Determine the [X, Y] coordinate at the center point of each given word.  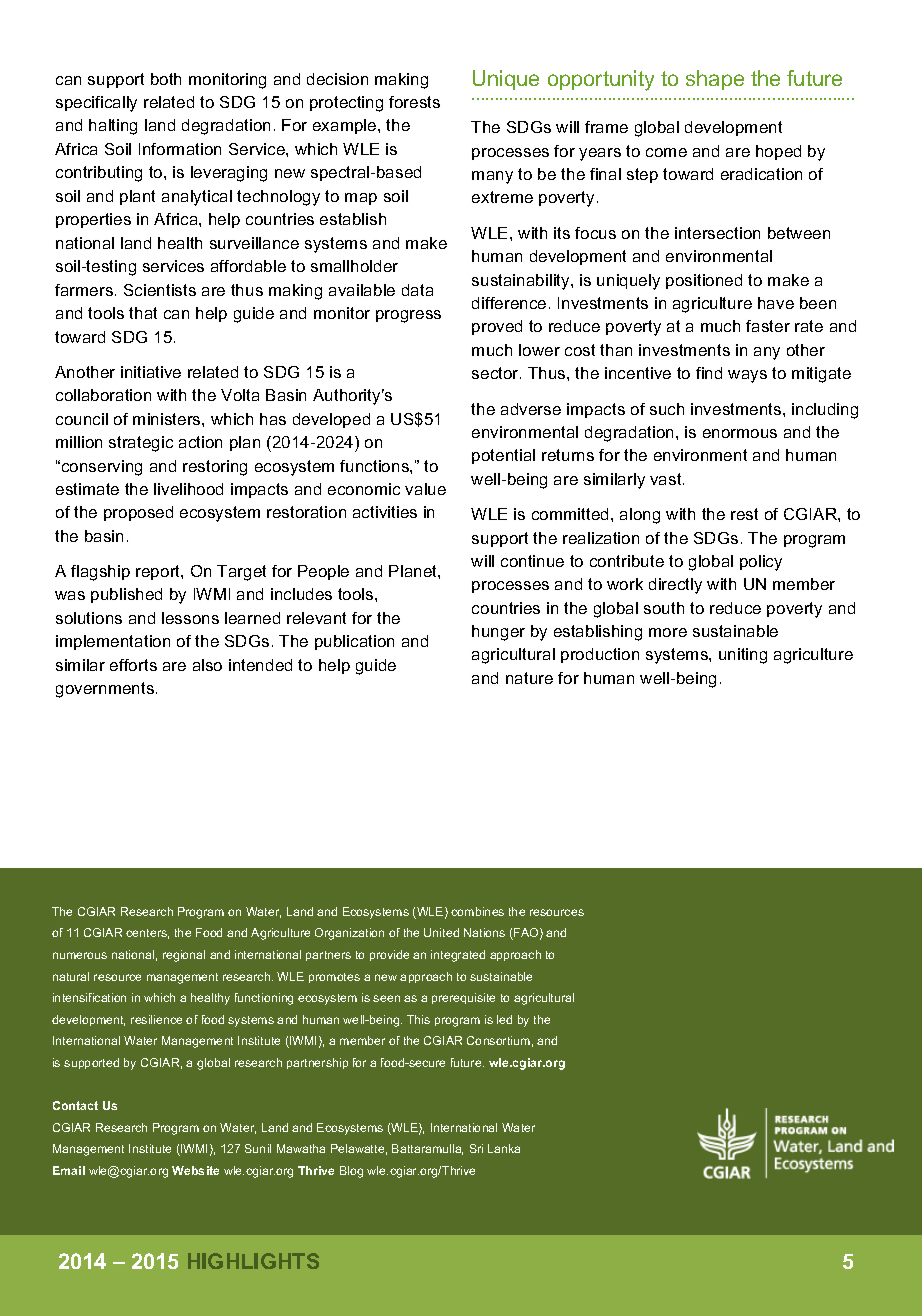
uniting [743, 656]
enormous [740, 433]
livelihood [188, 489]
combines [477, 911]
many [492, 177]
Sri [476, 1148]
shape [715, 80]
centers [147, 934]
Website [195, 1170]
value [425, 489]
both [166, 79]
